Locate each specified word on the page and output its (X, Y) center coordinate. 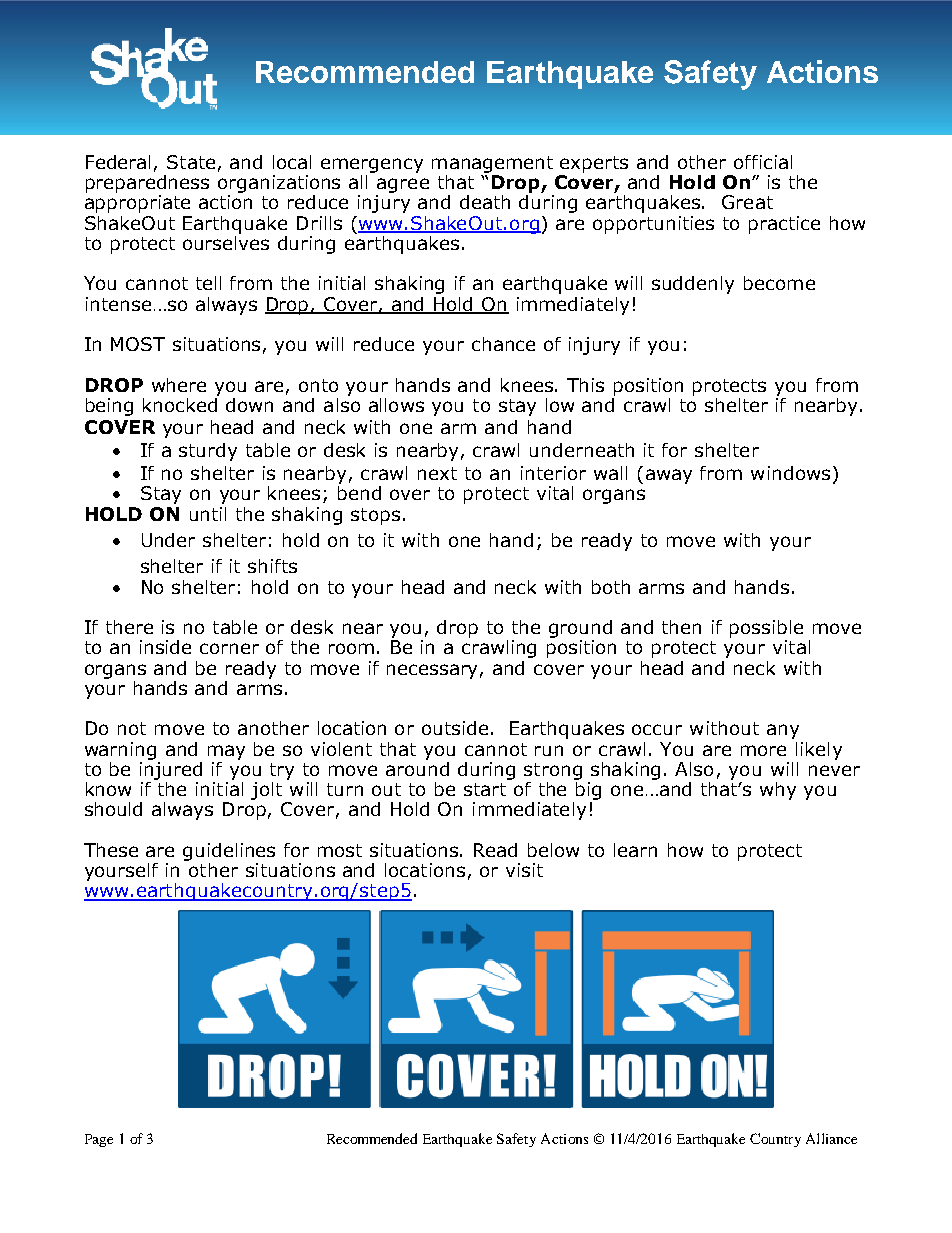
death (485, 202)
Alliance (831, 1138)
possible (766, 629)
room (351, 648)
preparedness (147, 184)
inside (165, 647)
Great (747, 202)
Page (99, 1140)
